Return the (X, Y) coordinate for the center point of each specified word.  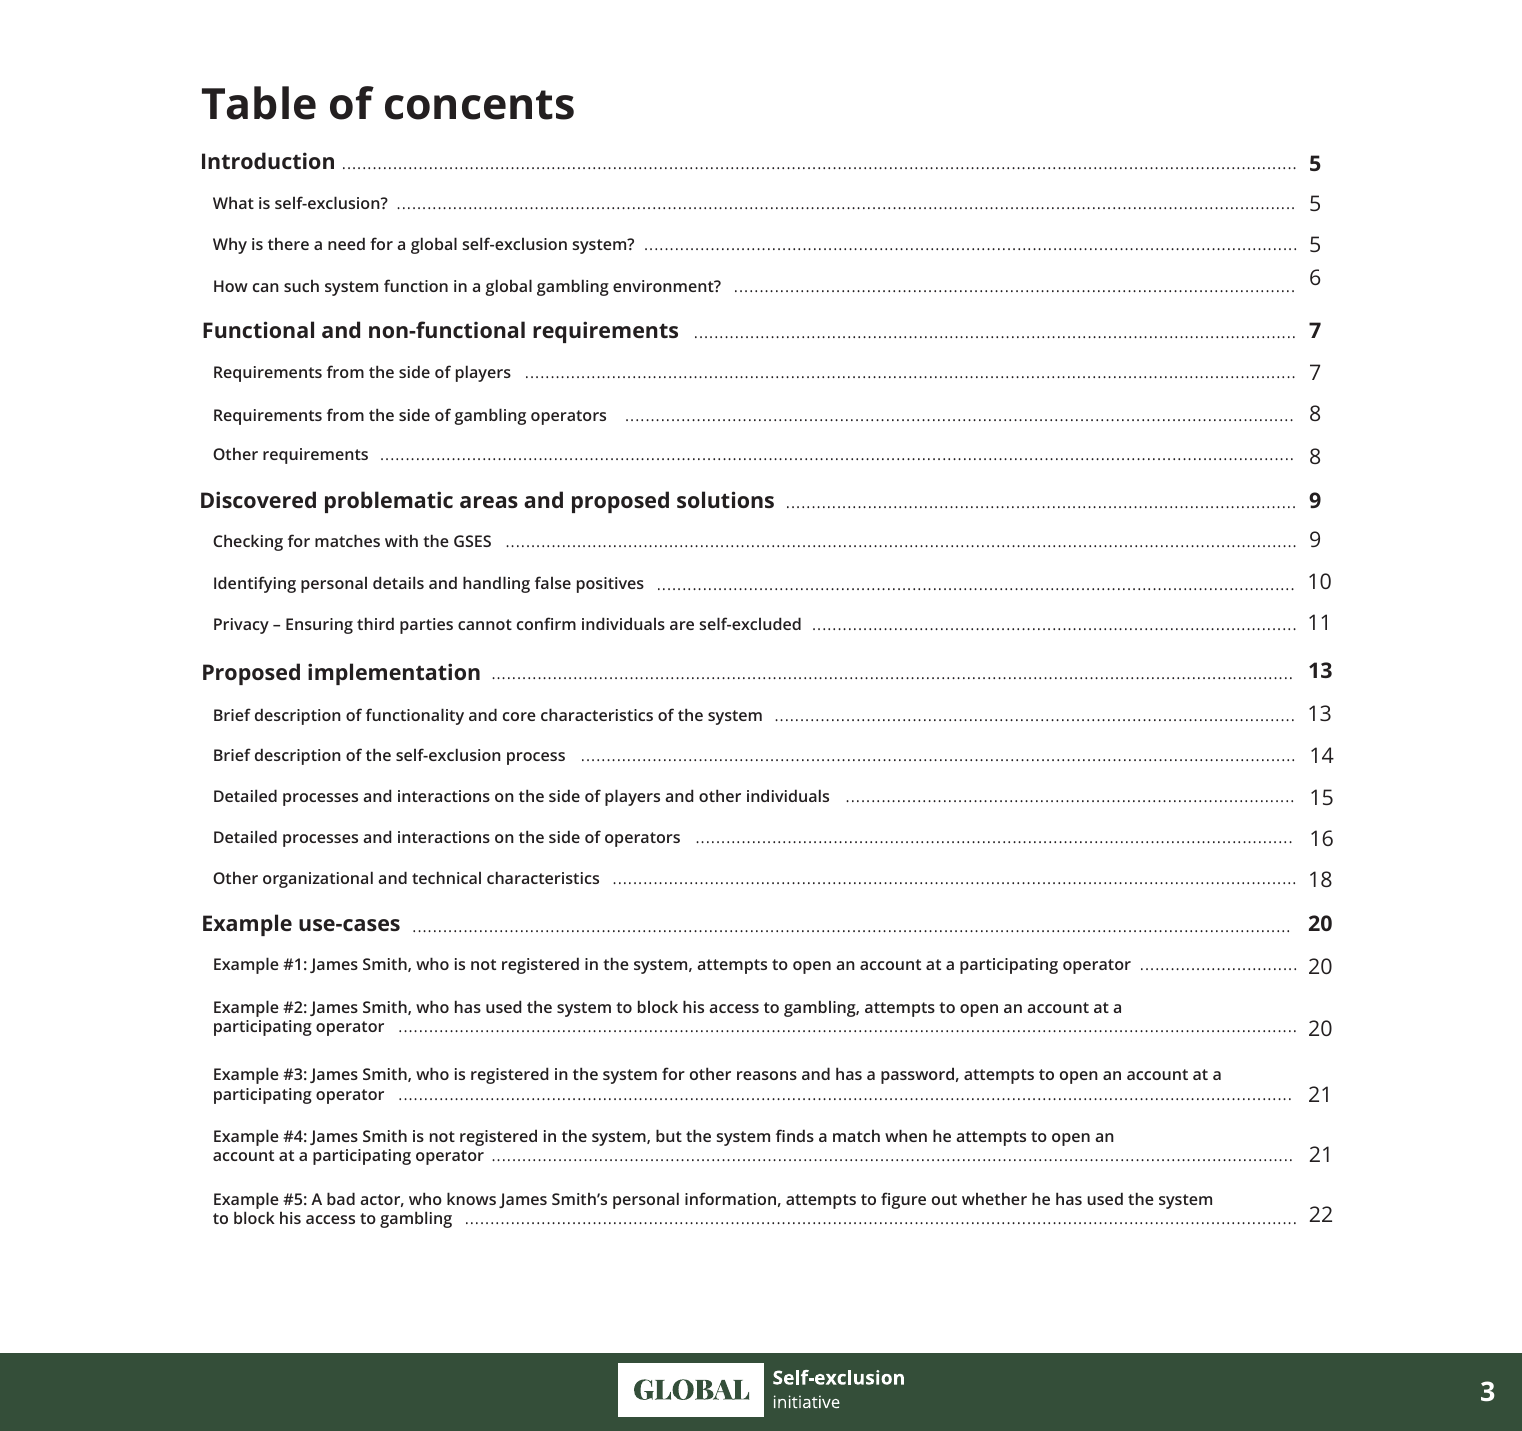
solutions (725, 499)
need (346, 243)
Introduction (268, 160)
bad (341, 1198)
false (553, 582)
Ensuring (319, 626)
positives (610, 585)
